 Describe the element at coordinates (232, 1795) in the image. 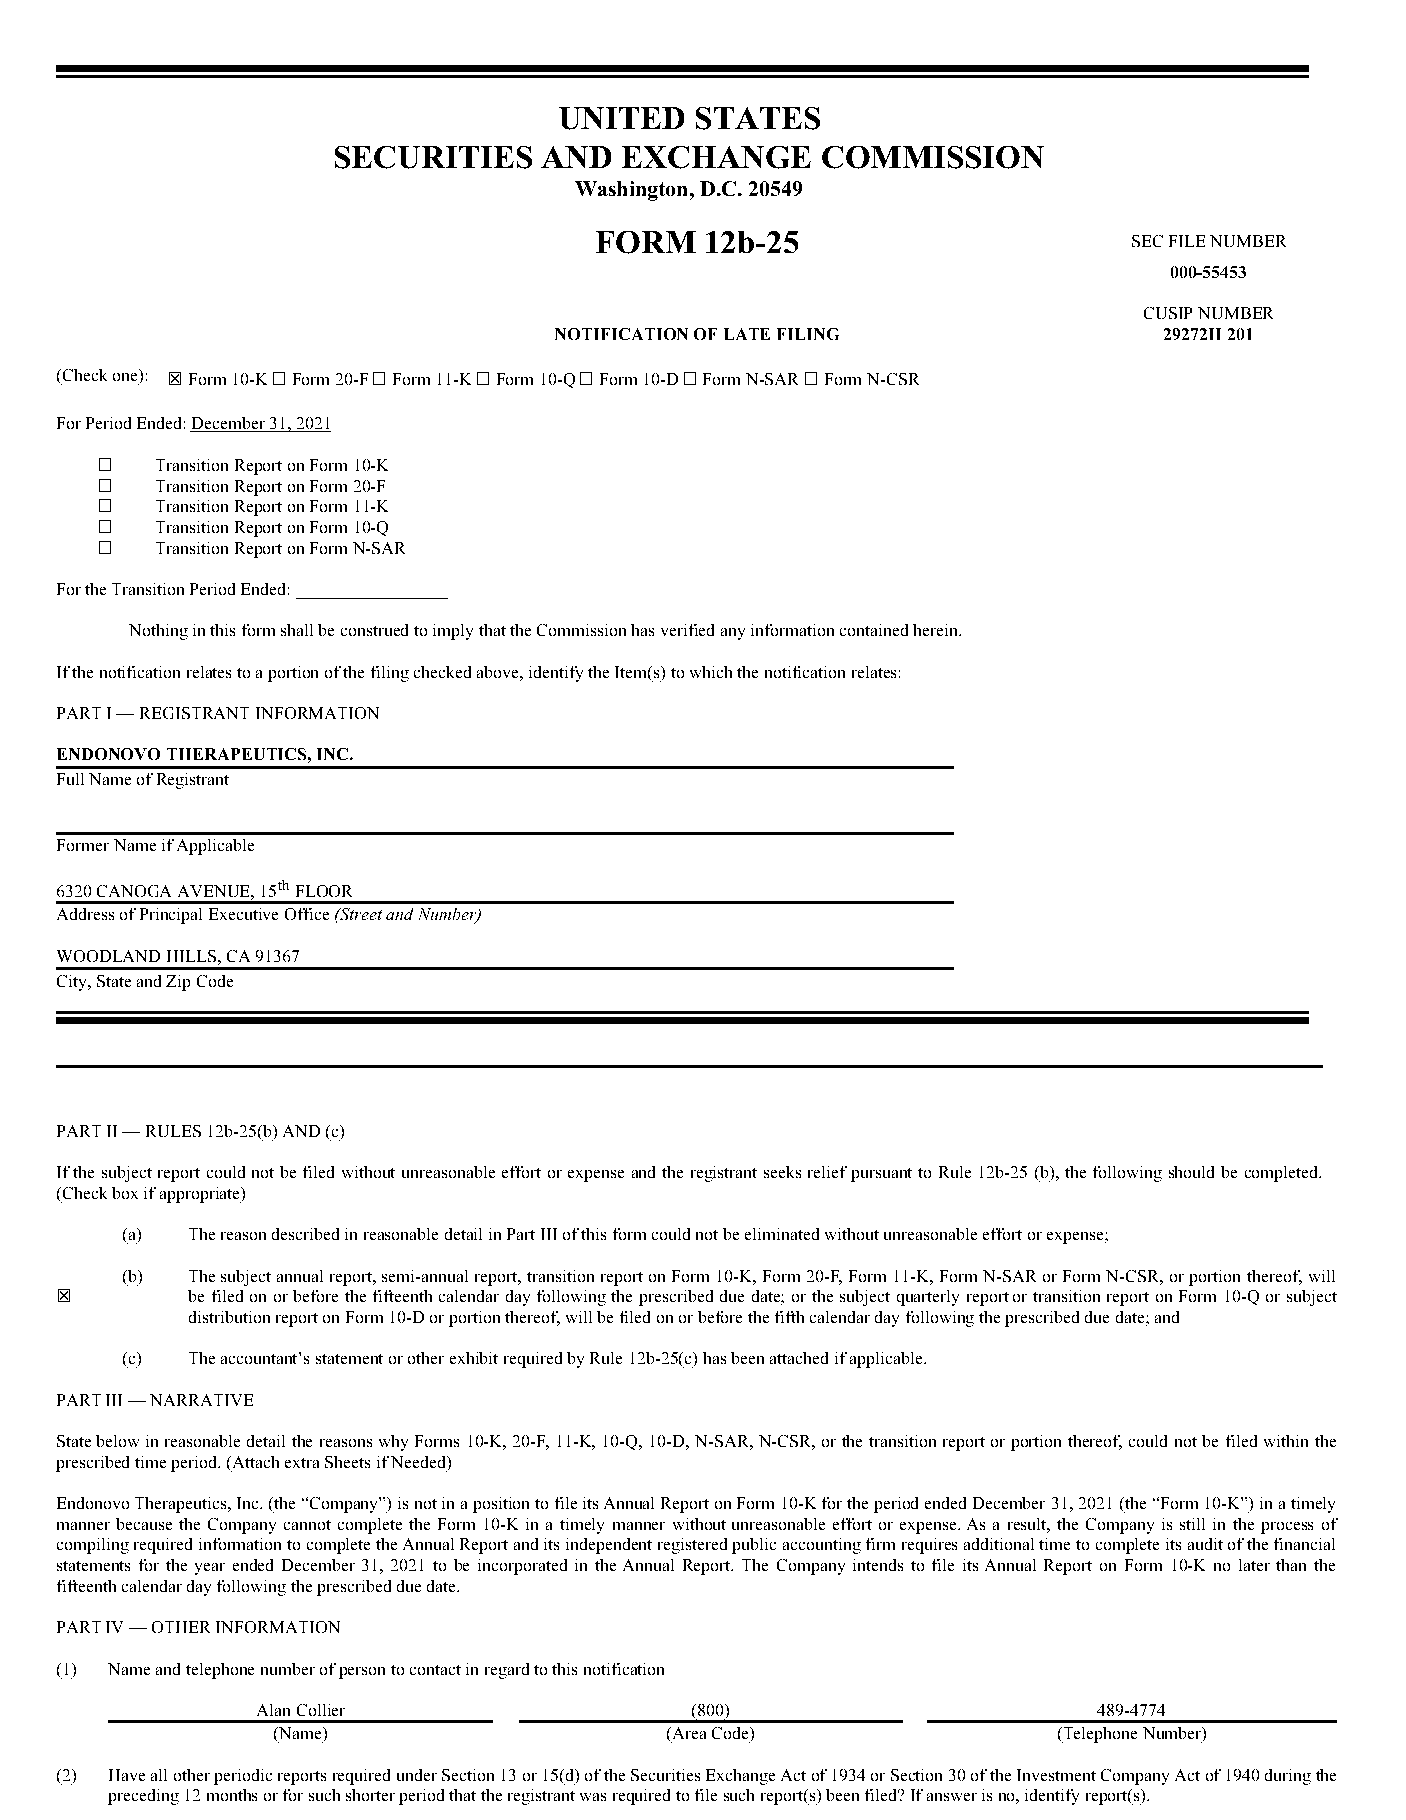

I see `months` at that location.
